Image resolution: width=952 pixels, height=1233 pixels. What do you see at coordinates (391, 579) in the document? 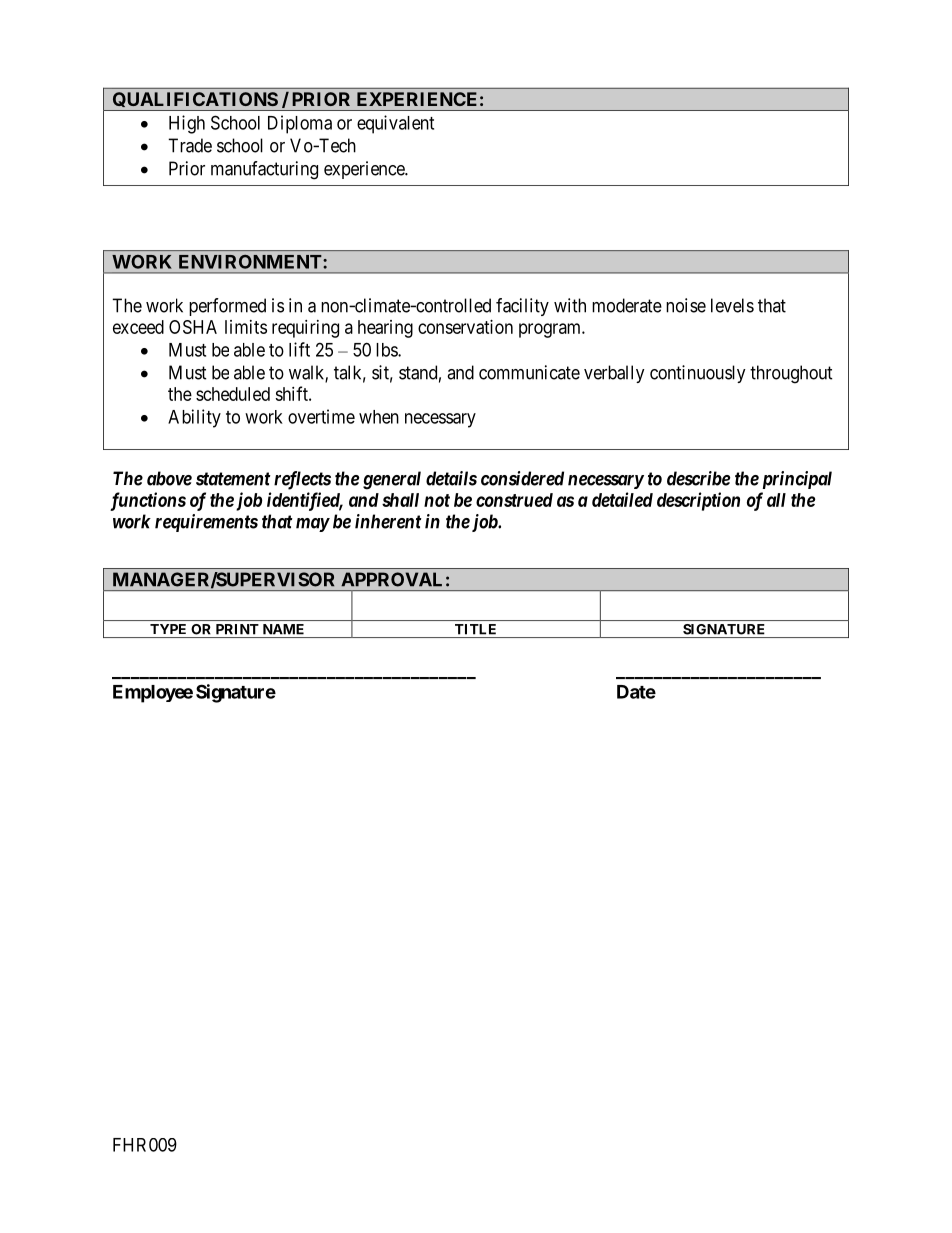
I see `APPROVAL` at bounding box center [391, 579].
